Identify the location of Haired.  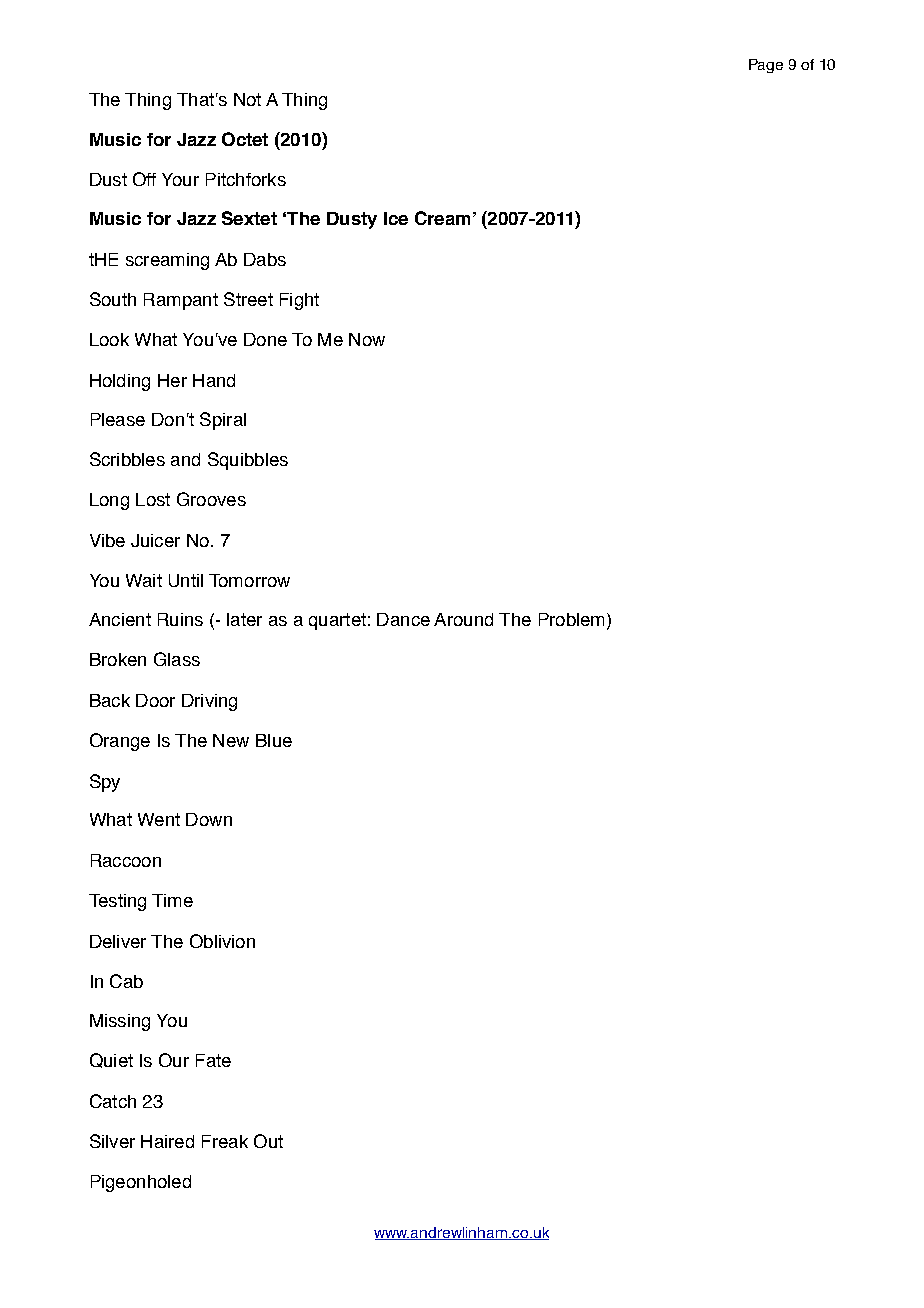
(167, 1141).
